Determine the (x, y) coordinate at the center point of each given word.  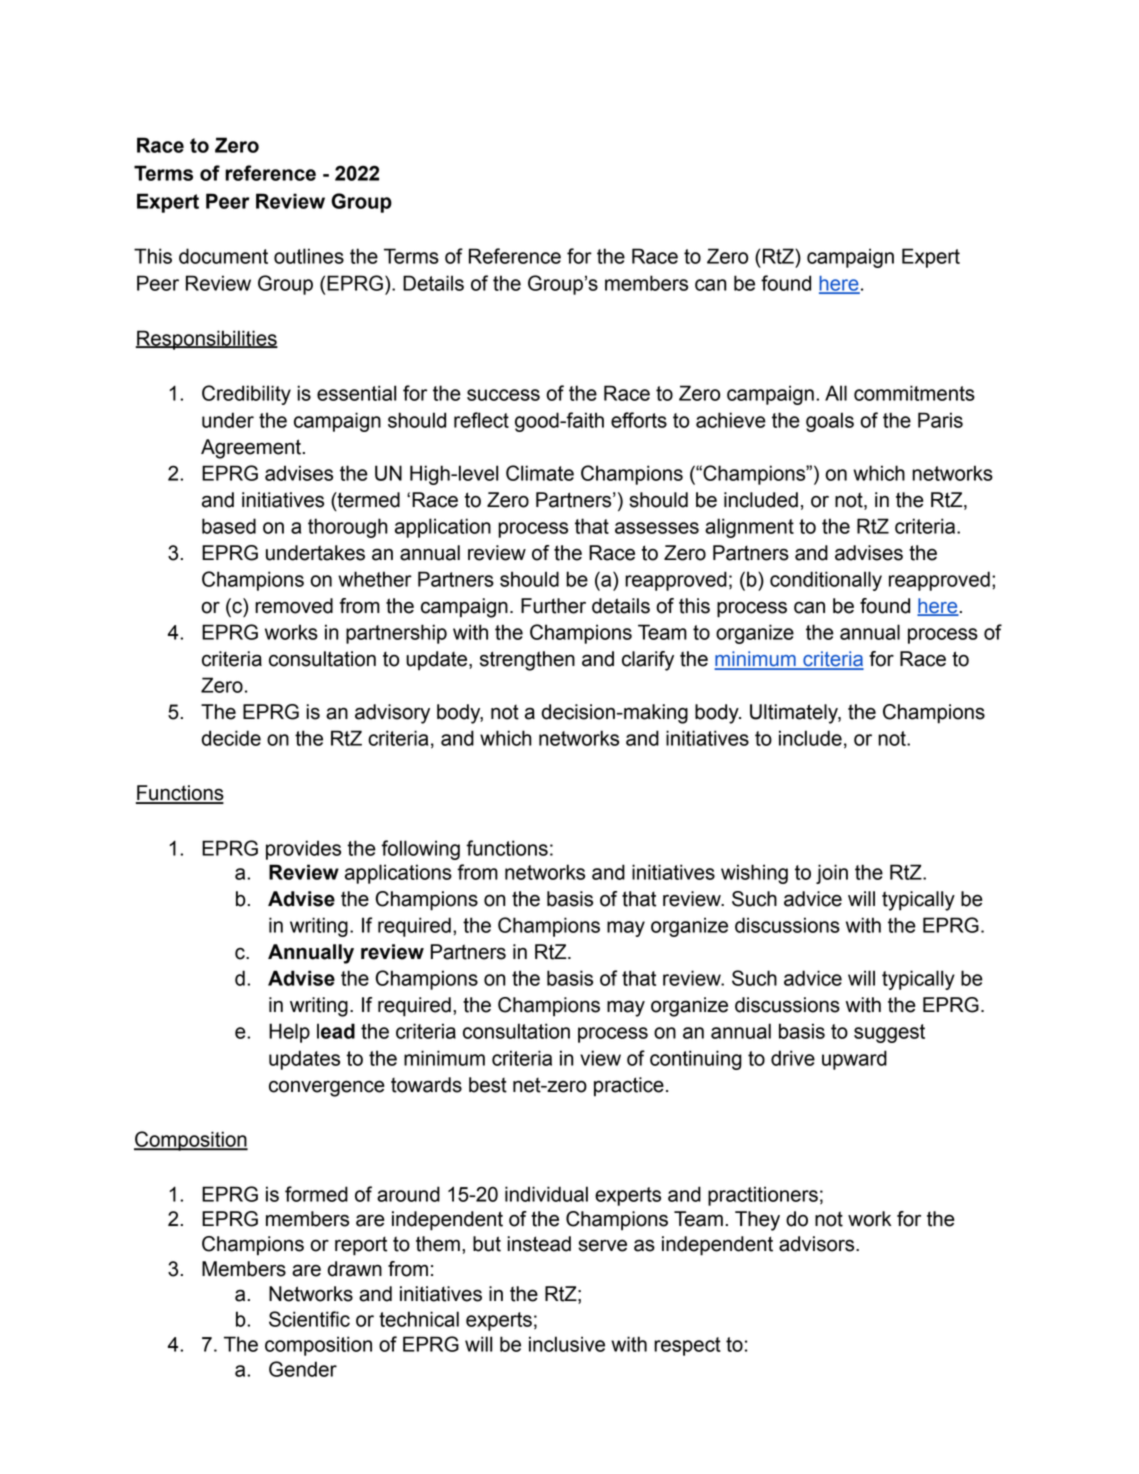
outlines (309, 256)
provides (303, 850)
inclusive (567, 1344)
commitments (914, 393)
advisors (818, 1244)
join (832, 874)
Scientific (309, 1319)
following (420, 850)
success (503, 395)
